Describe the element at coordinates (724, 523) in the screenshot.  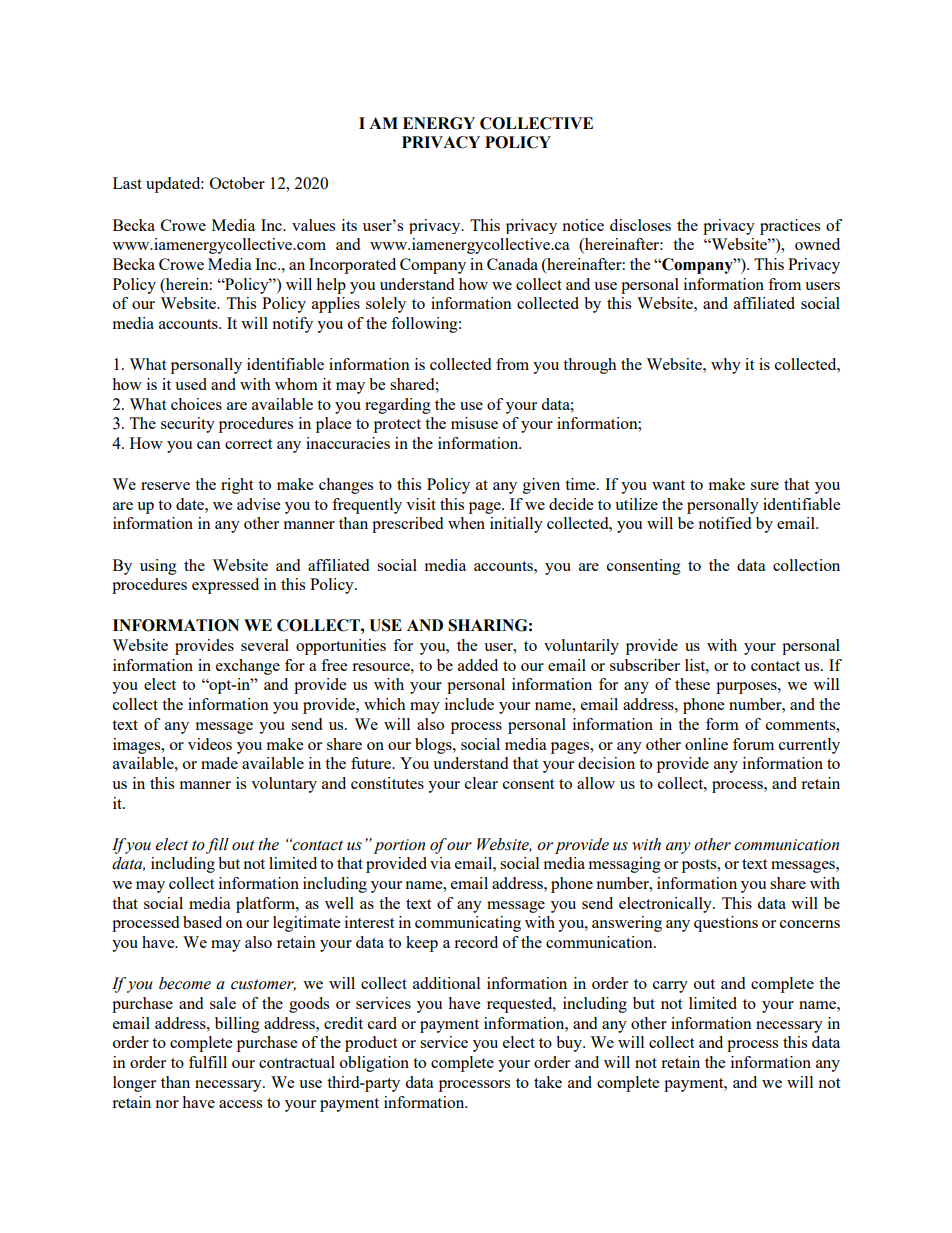
I see `notified` at that location.
